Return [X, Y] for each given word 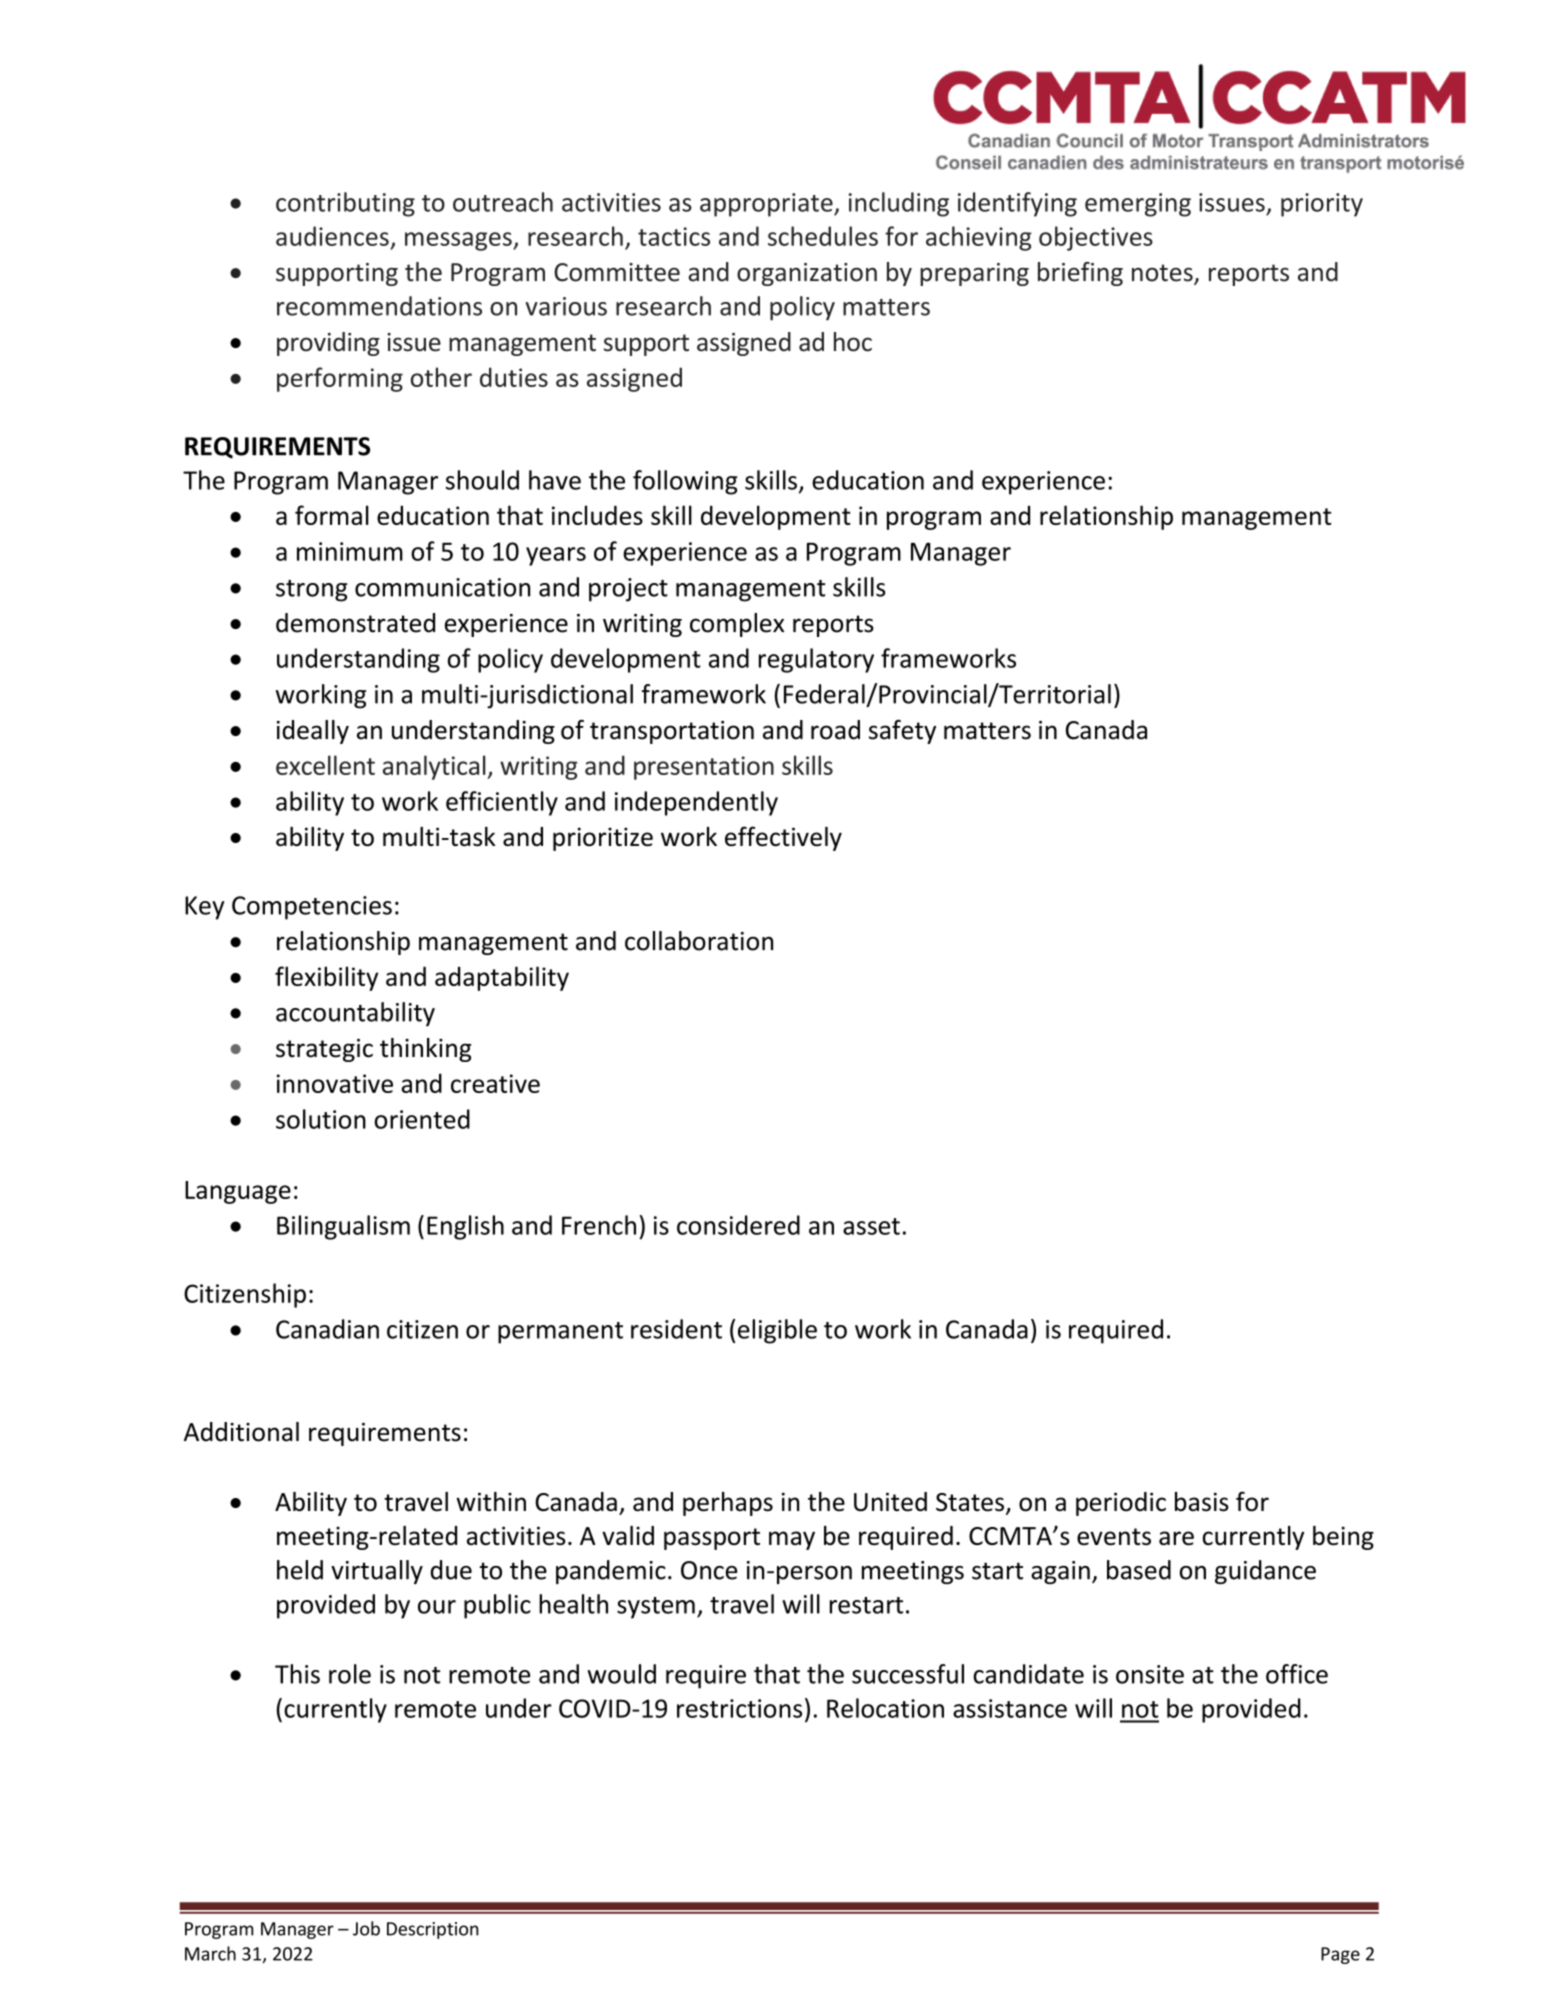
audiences [332, 236]
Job [366, 1928]
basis [1202, 1502]
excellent [325, 765]
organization [807, 274]
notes [1163, 274]
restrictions [739, 1708]
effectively [783, 838]
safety [902, 732]
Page [1340, 1955]
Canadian [327, 1329]
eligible [777, 1331]
